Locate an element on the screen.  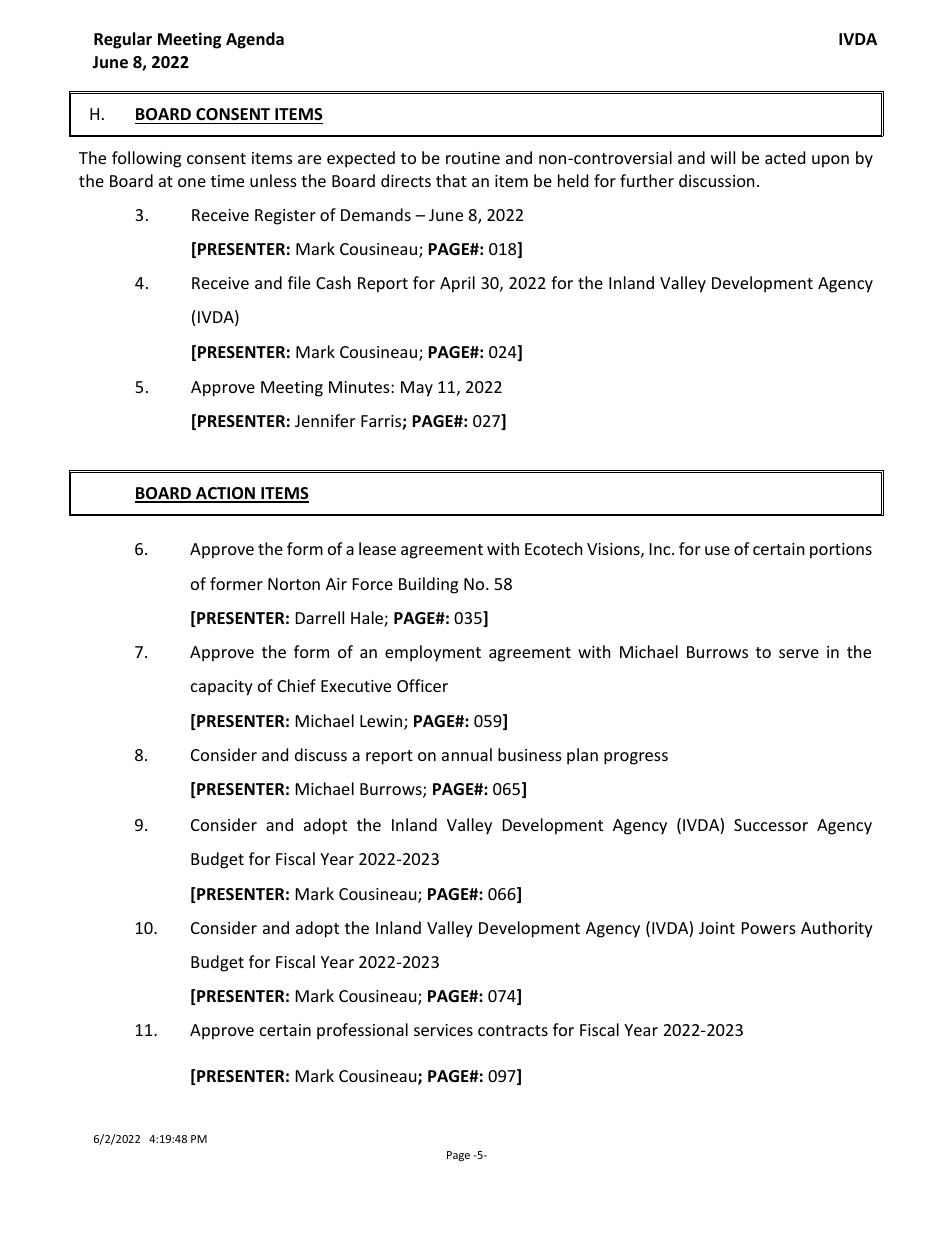
Successor is located at coordinates (771, 825).
